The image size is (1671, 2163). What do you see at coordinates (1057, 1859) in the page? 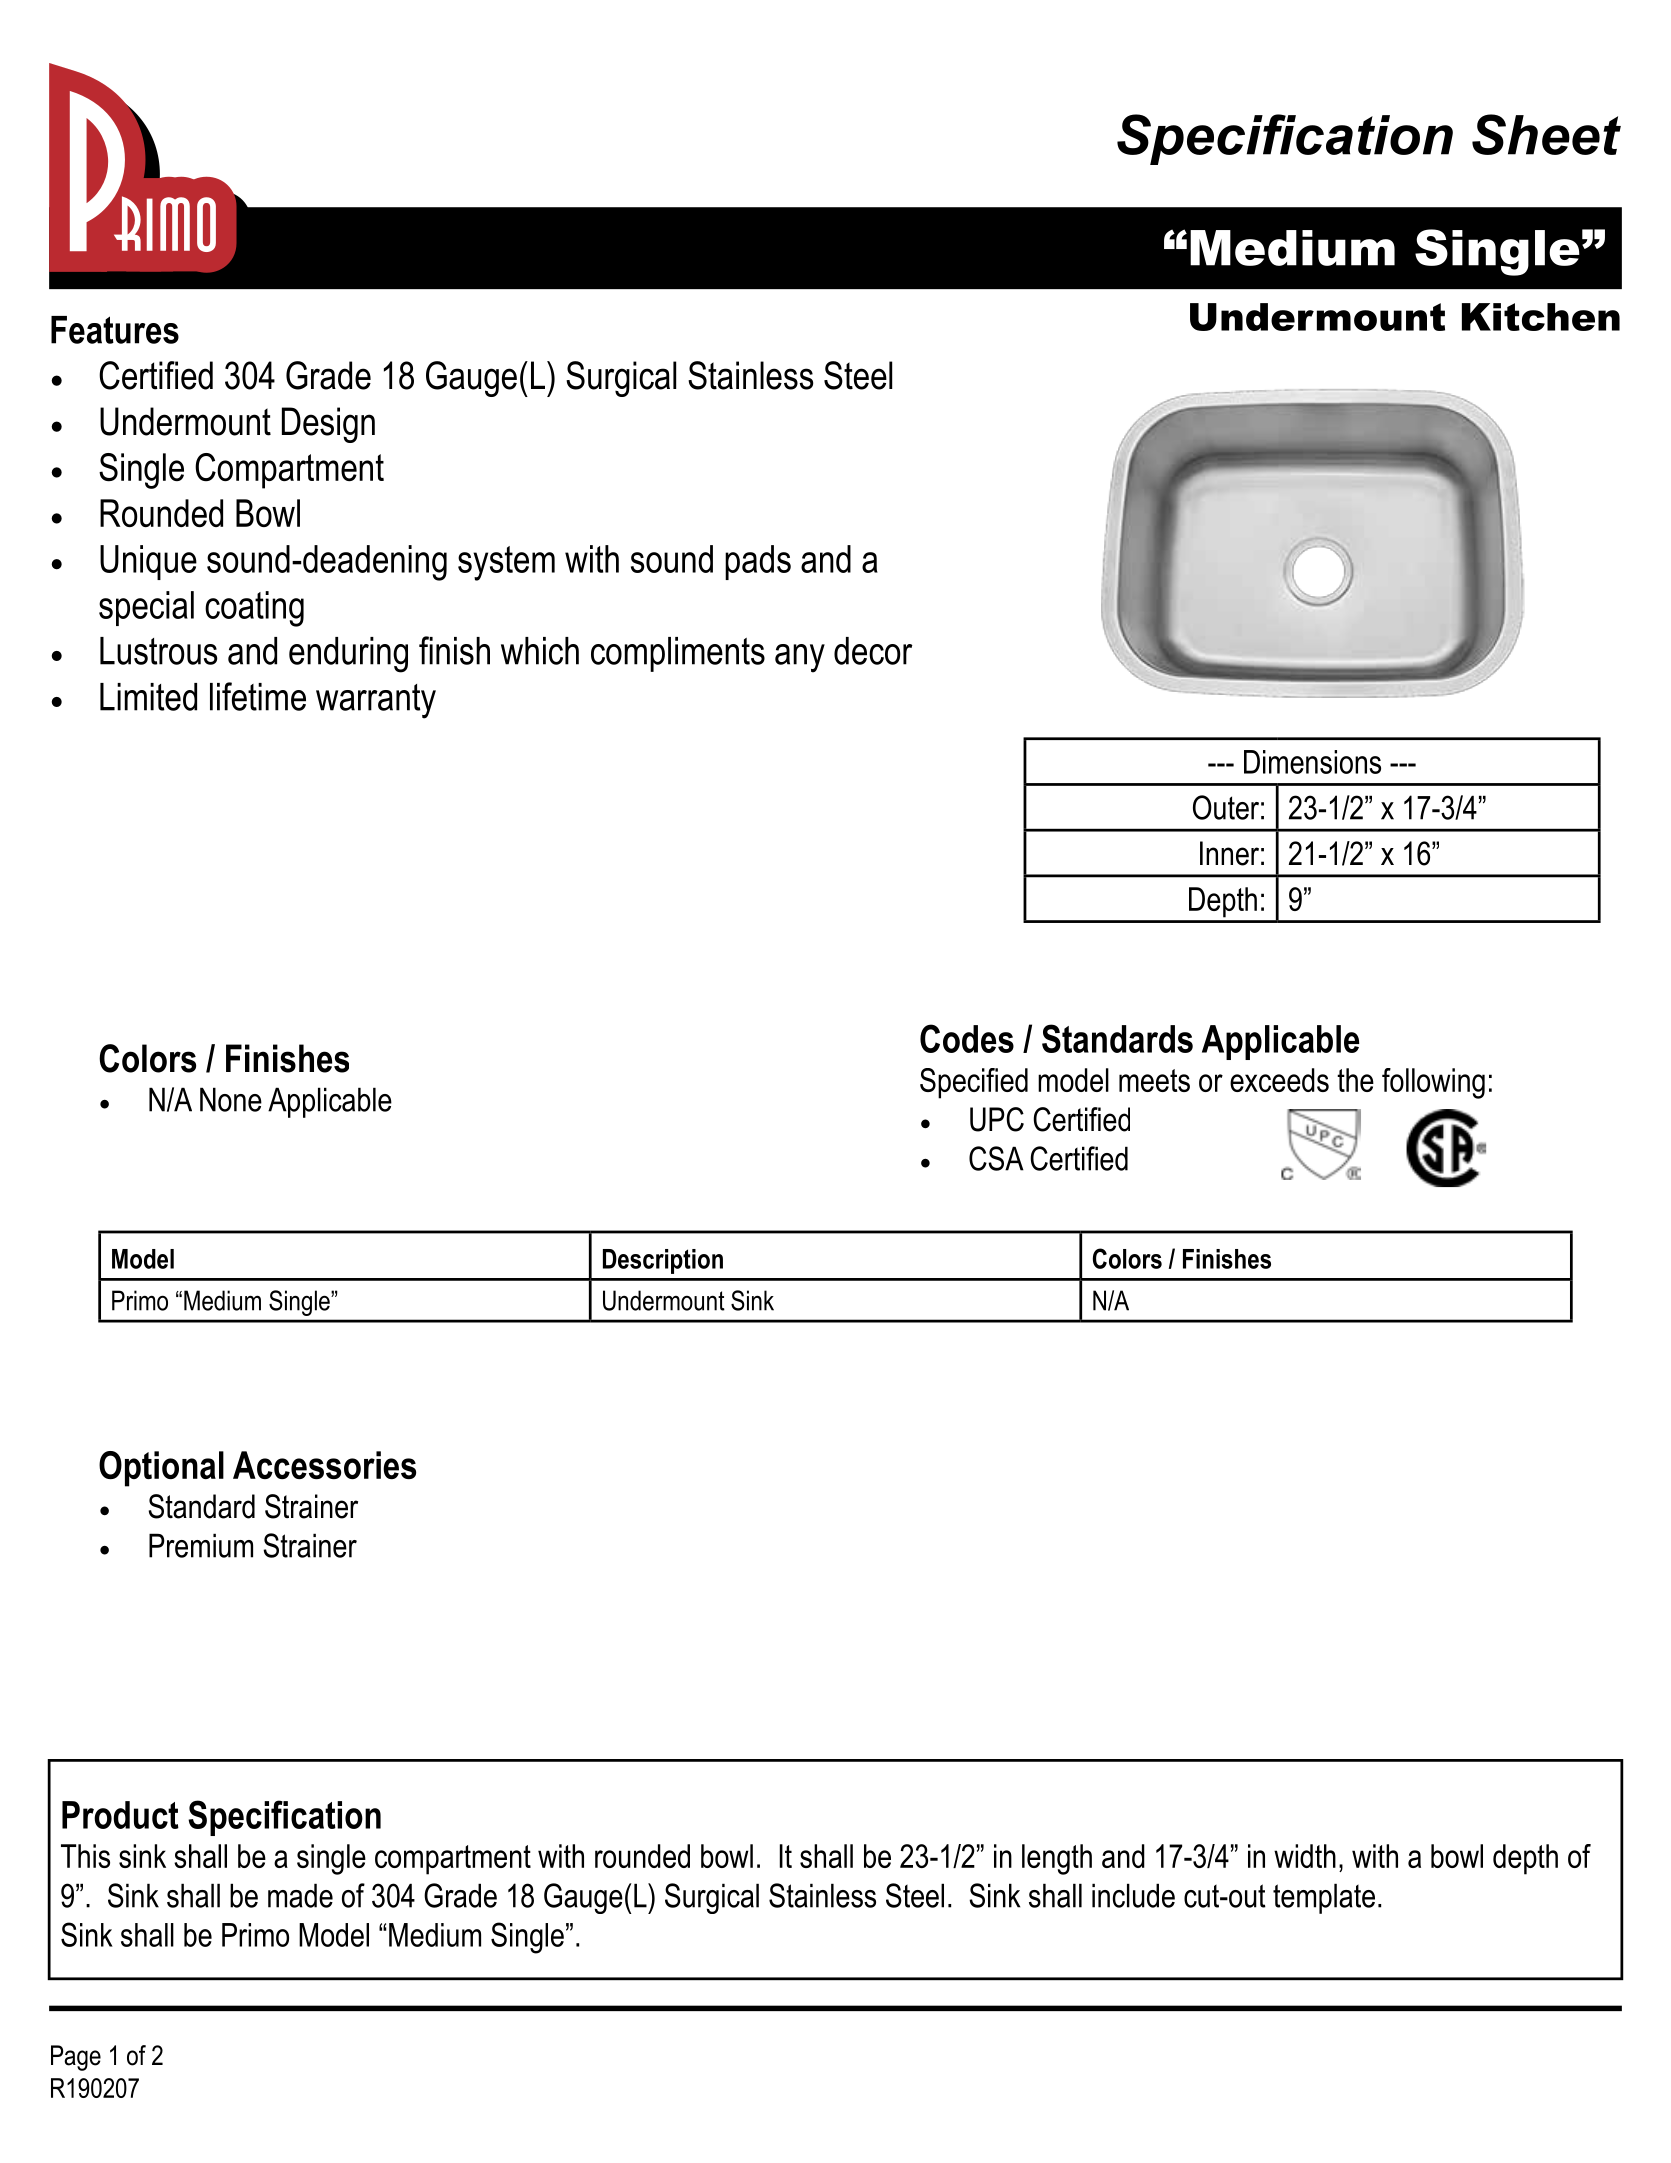
I see `length` at bounding box center [1057, 1859].
